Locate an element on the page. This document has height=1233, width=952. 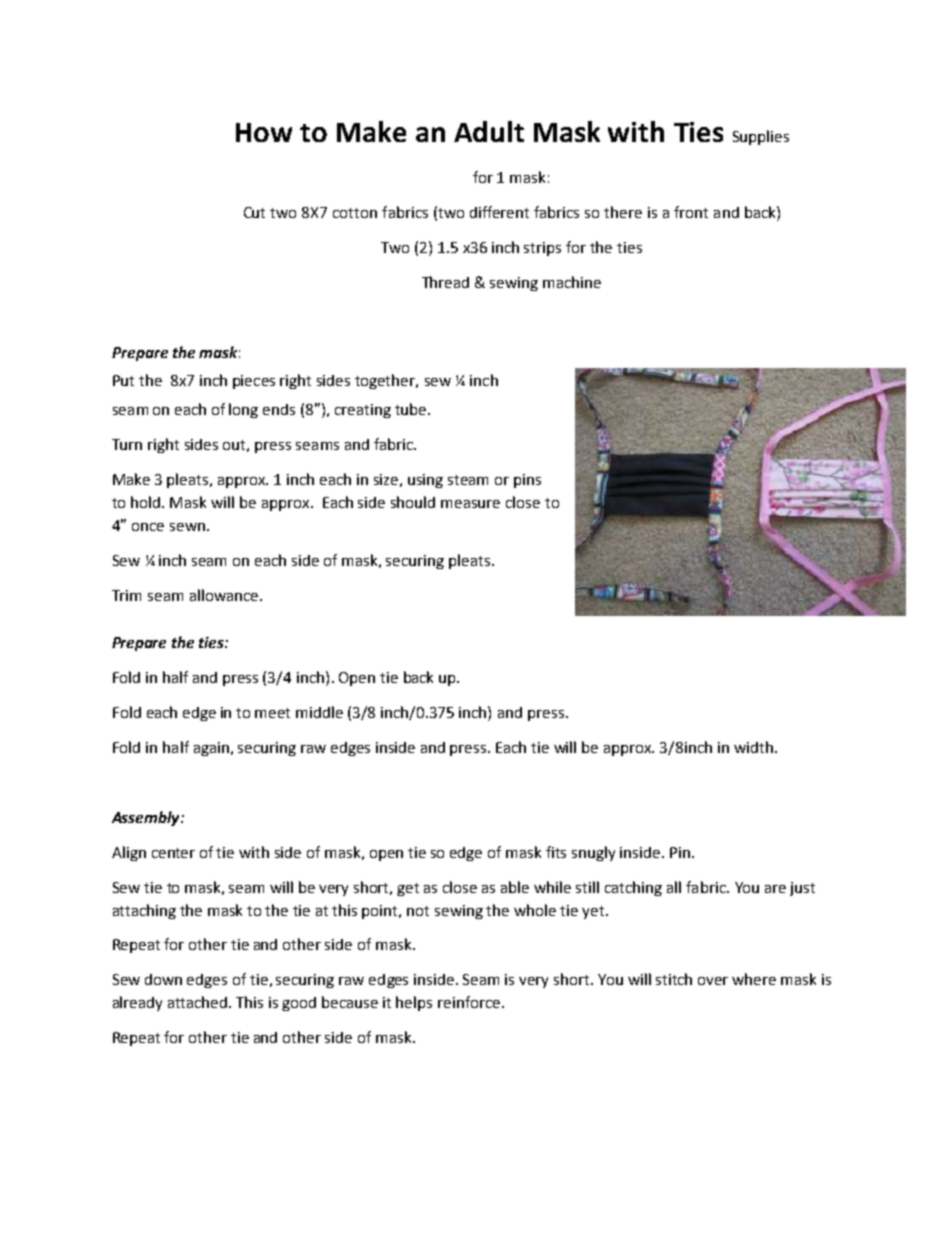
steam is located at coordinates (468, 480).
